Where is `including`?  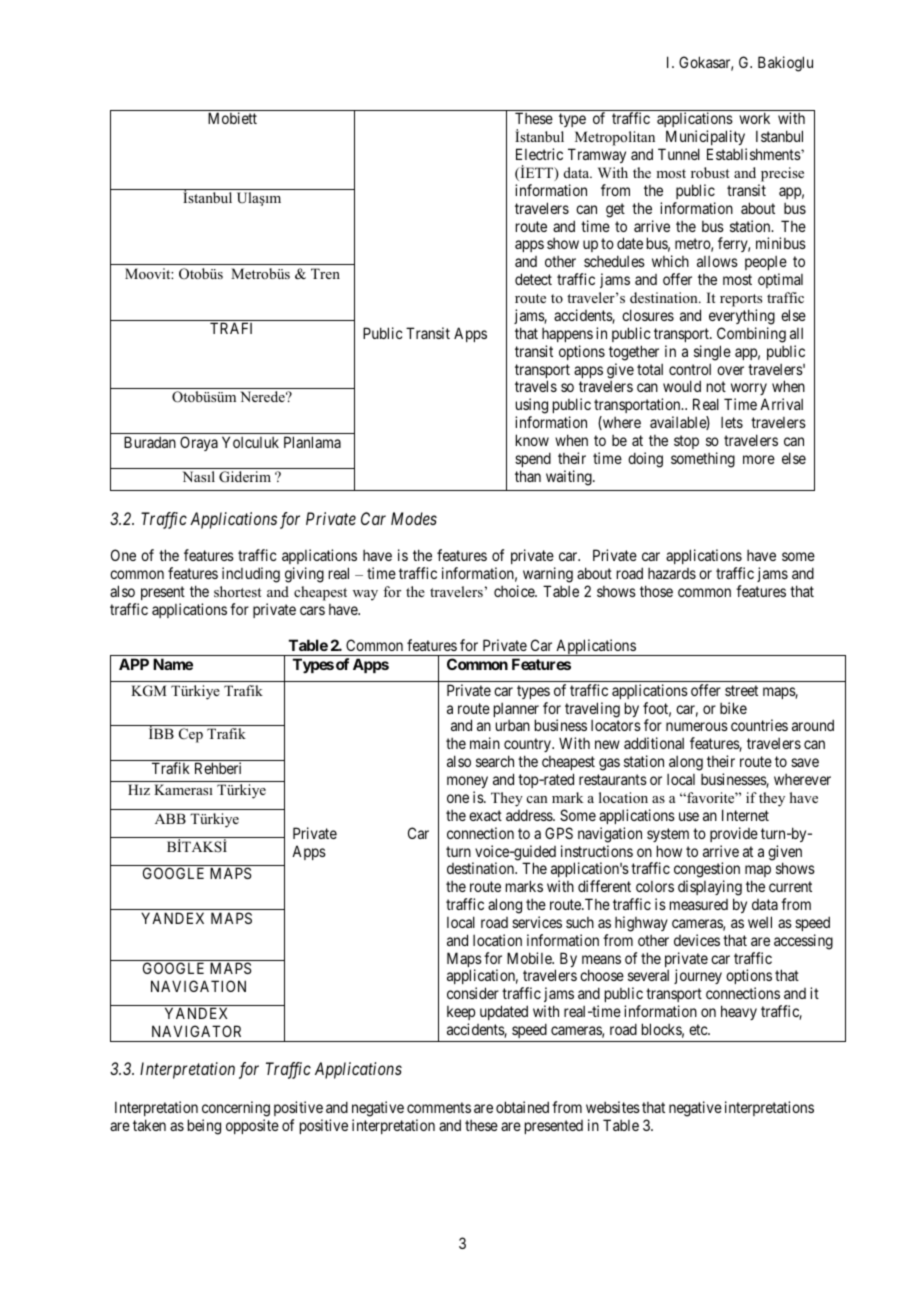
including is located at coordinates (251, 575).
